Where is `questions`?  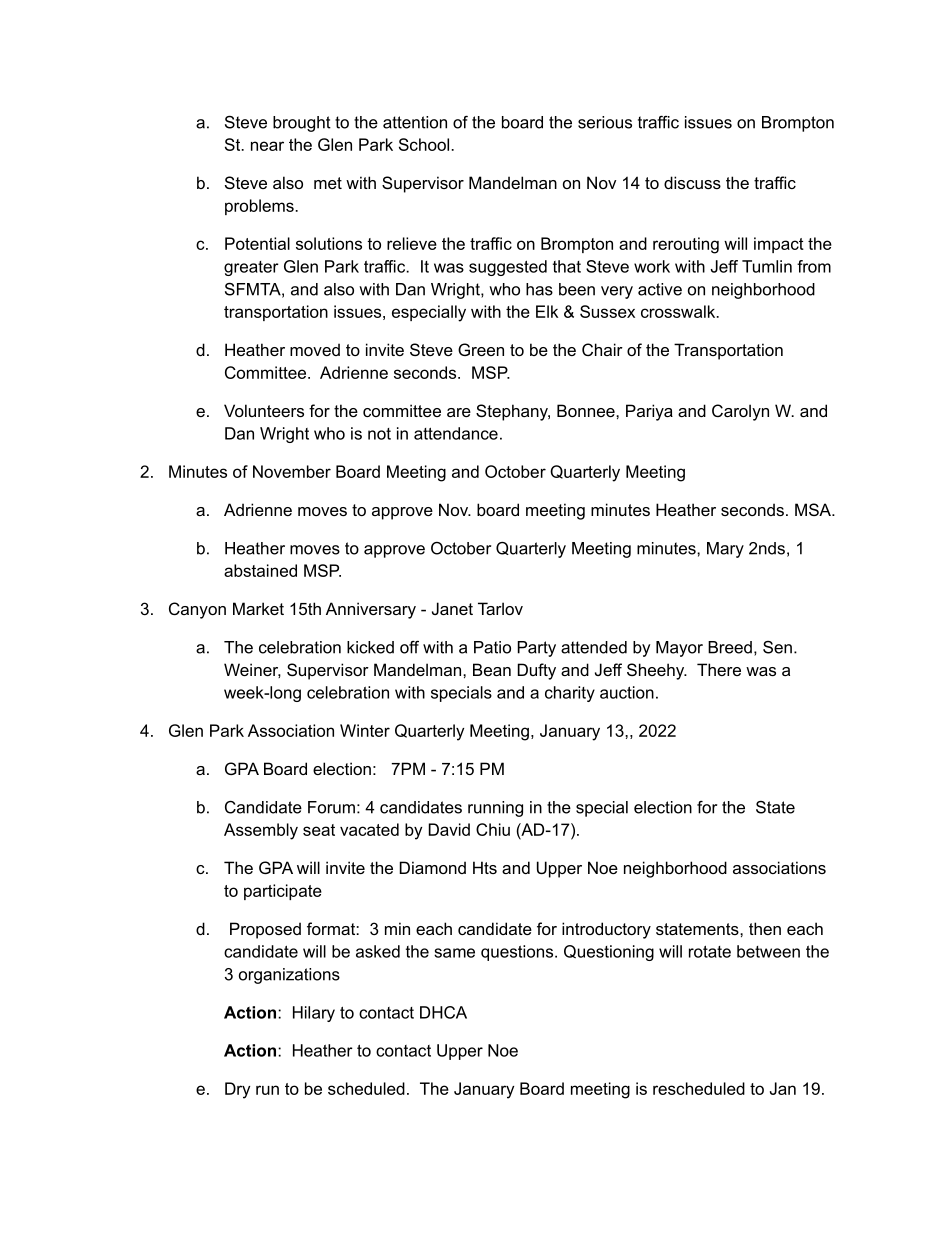 questions is located at coordinates (518, 953).
